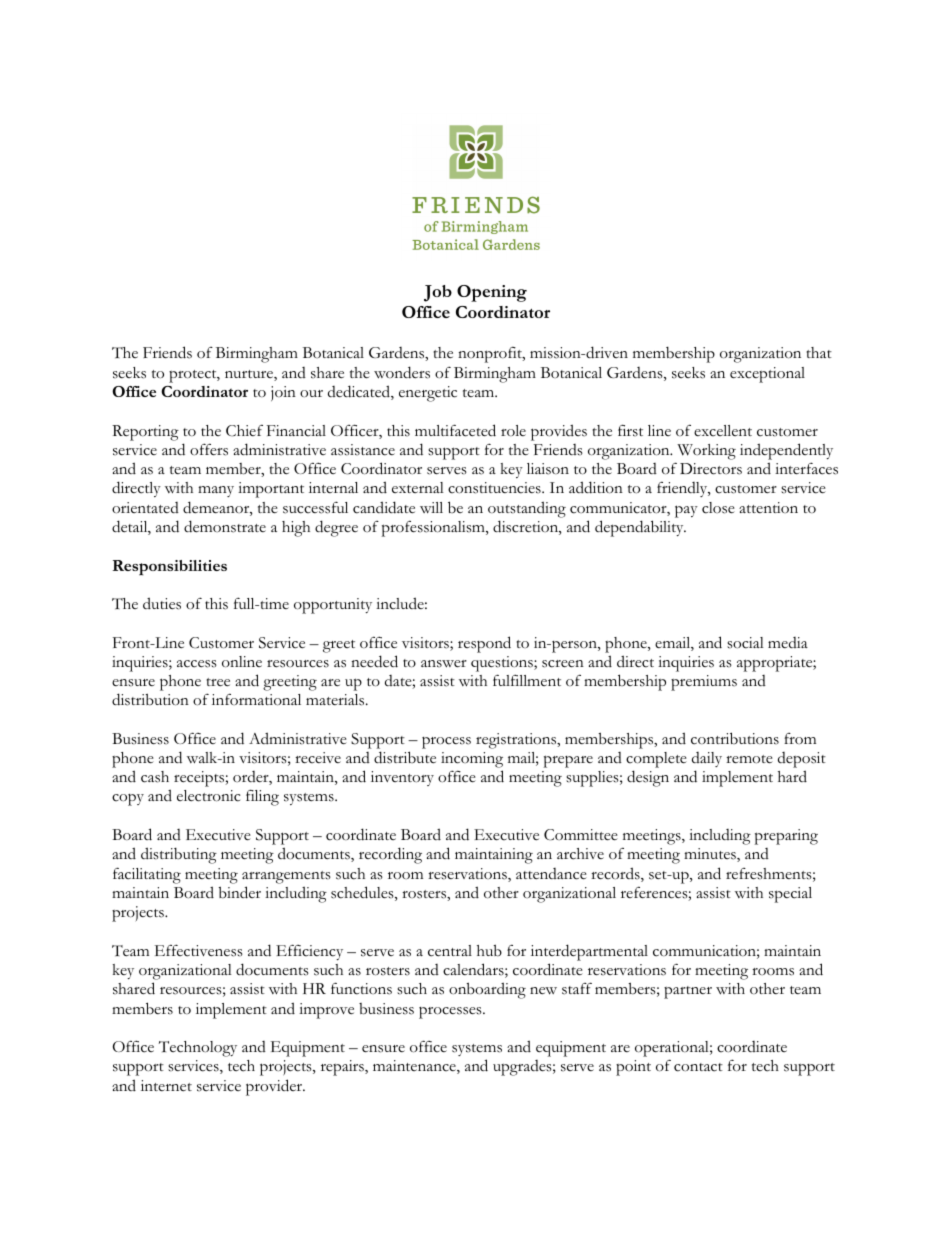  Describe the element at coordinates (239, 892) in the screenshot. I see `binder` at that location.
